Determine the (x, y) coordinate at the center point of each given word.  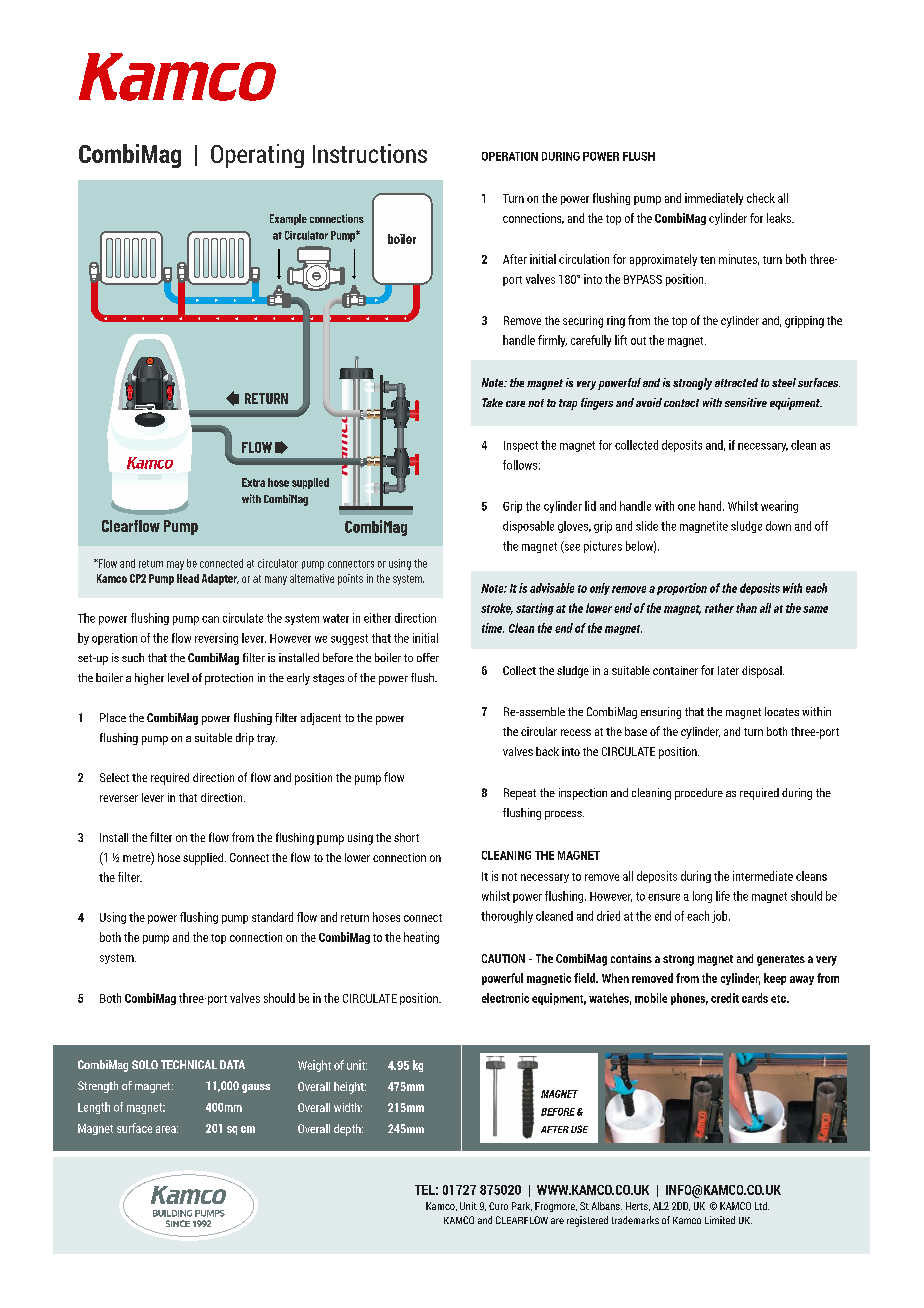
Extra (253, 482)
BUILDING (172, 1213)
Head (188, 578)
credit (725, 998)
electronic (505, 998)
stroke (497, 609)
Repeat (520, 794)
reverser (119, 798)
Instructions (370, 153)
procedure (699, 794)
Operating (257, 156)
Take (492, 402)
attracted (736, 382)
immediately (714, 199)
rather (719, 608)
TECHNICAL (189, 1064)
